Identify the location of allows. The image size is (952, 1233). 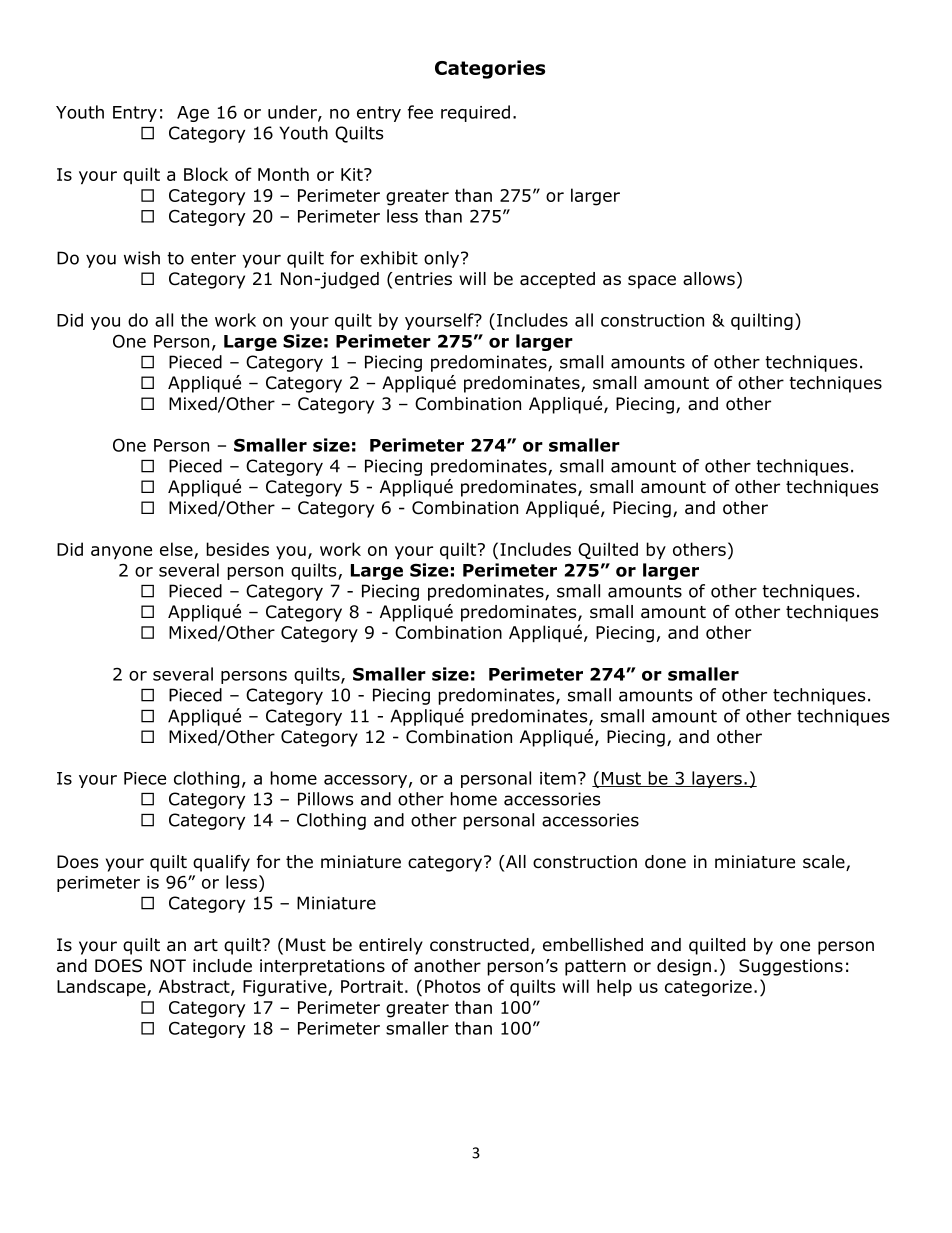
(709, 279).
